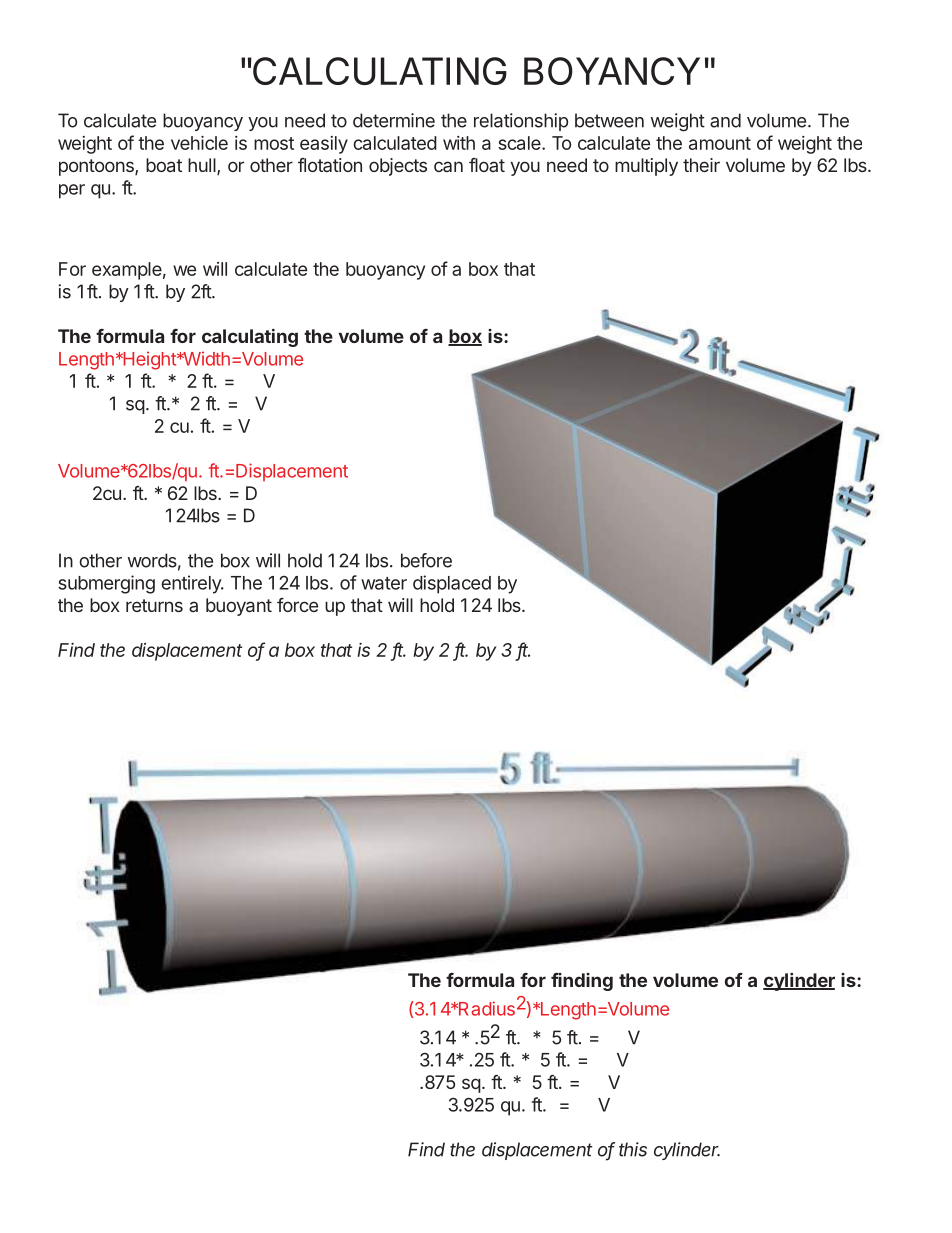  I want to click on boat, so click(164, 165).
